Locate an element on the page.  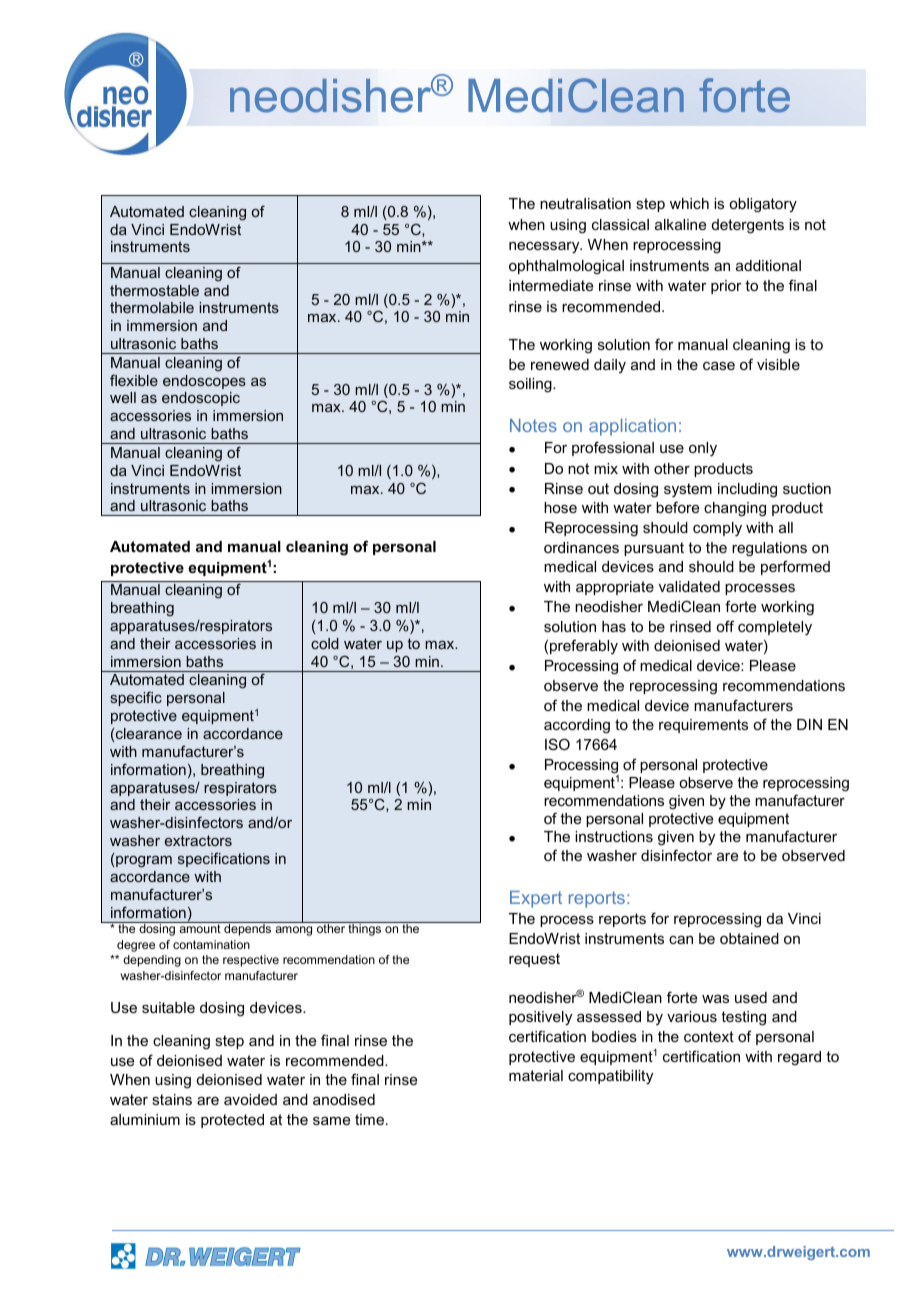
only is located at coordinates (703, 449).
